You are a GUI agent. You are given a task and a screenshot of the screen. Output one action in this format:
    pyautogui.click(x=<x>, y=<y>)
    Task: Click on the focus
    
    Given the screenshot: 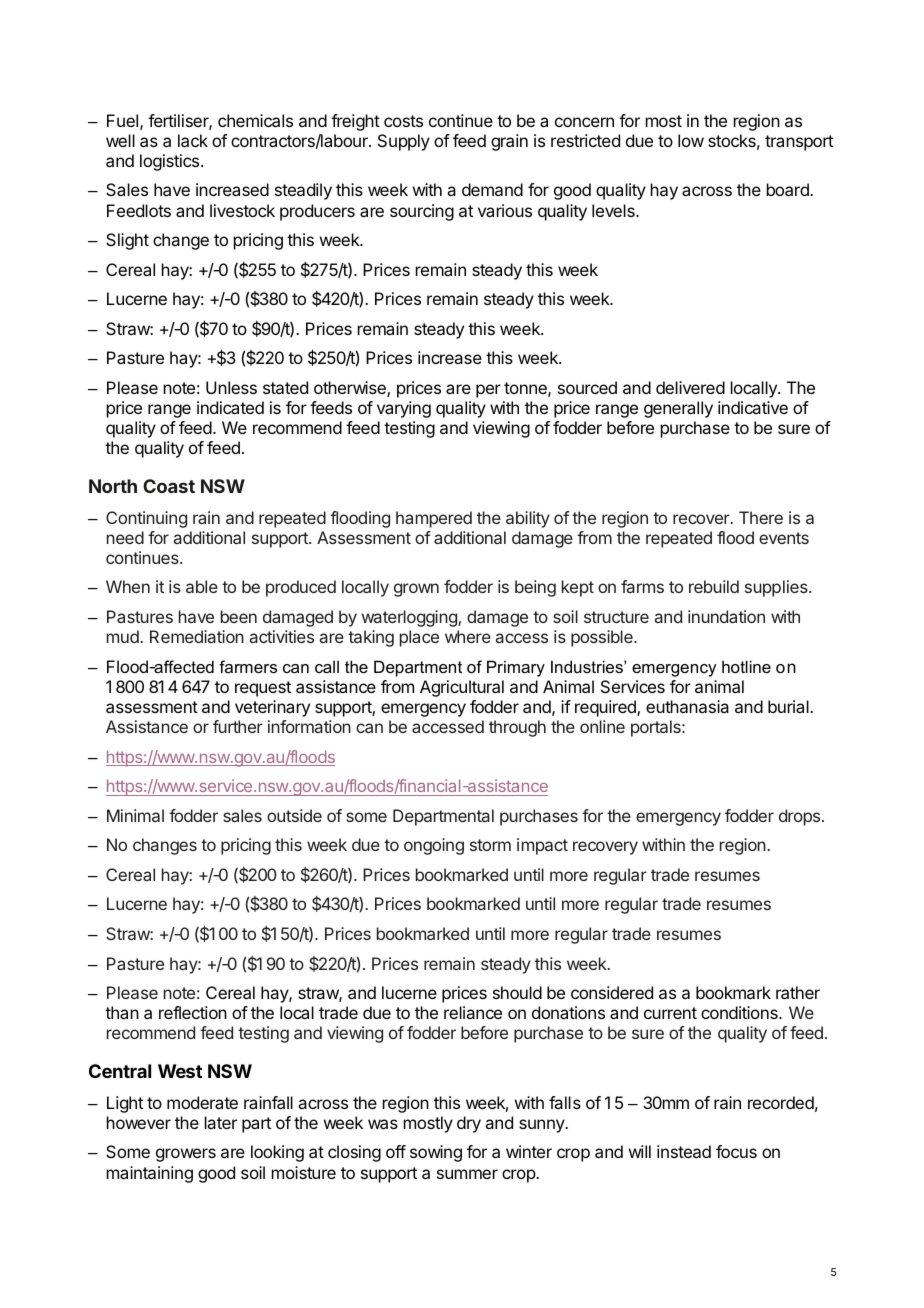 What is the action you would take?
    pyautogui.click(x=736, y=1151)
